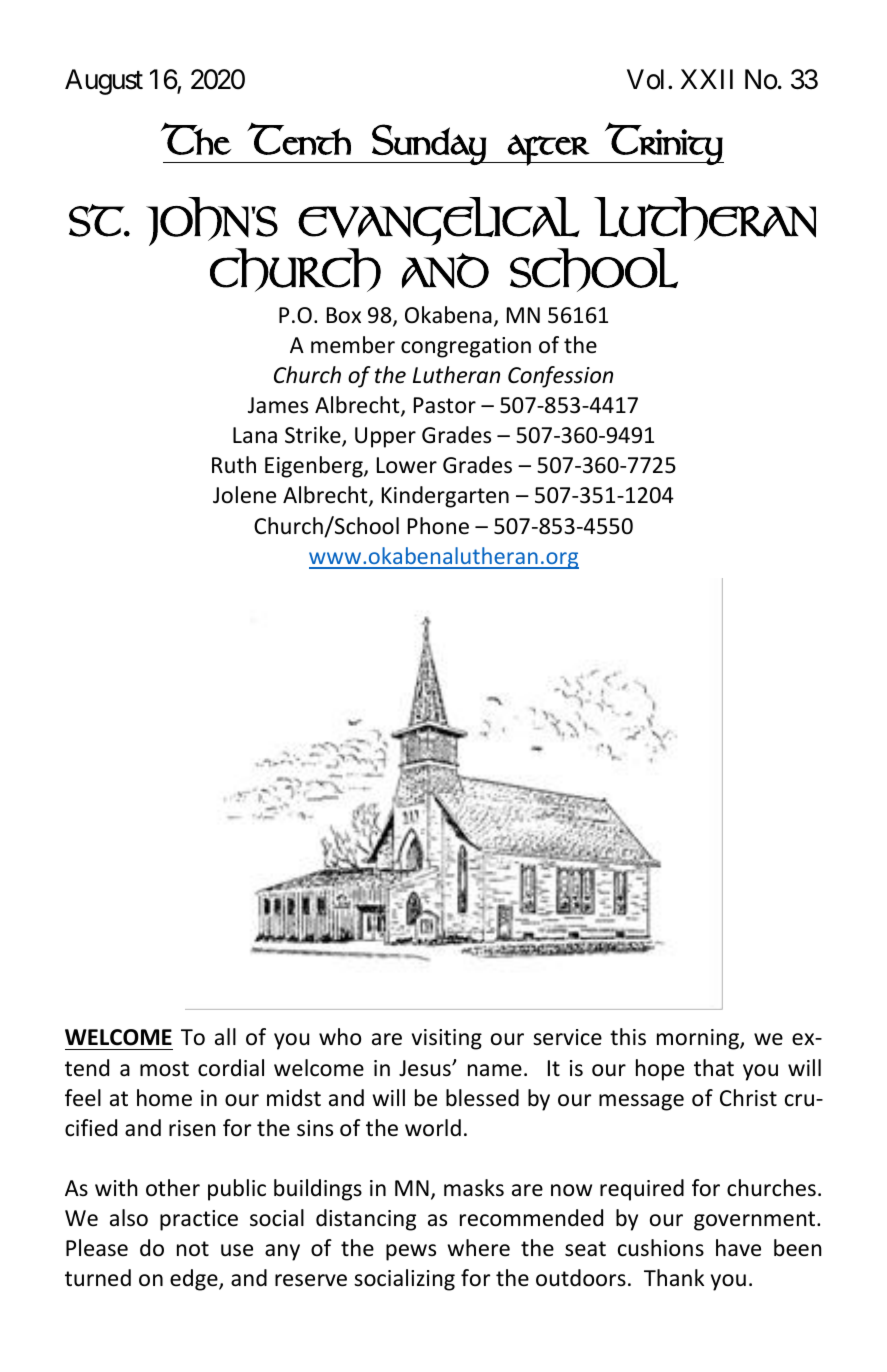  Describe the element at coordinates (445, 497) in the document. I see `Kindergarten` at that location.
